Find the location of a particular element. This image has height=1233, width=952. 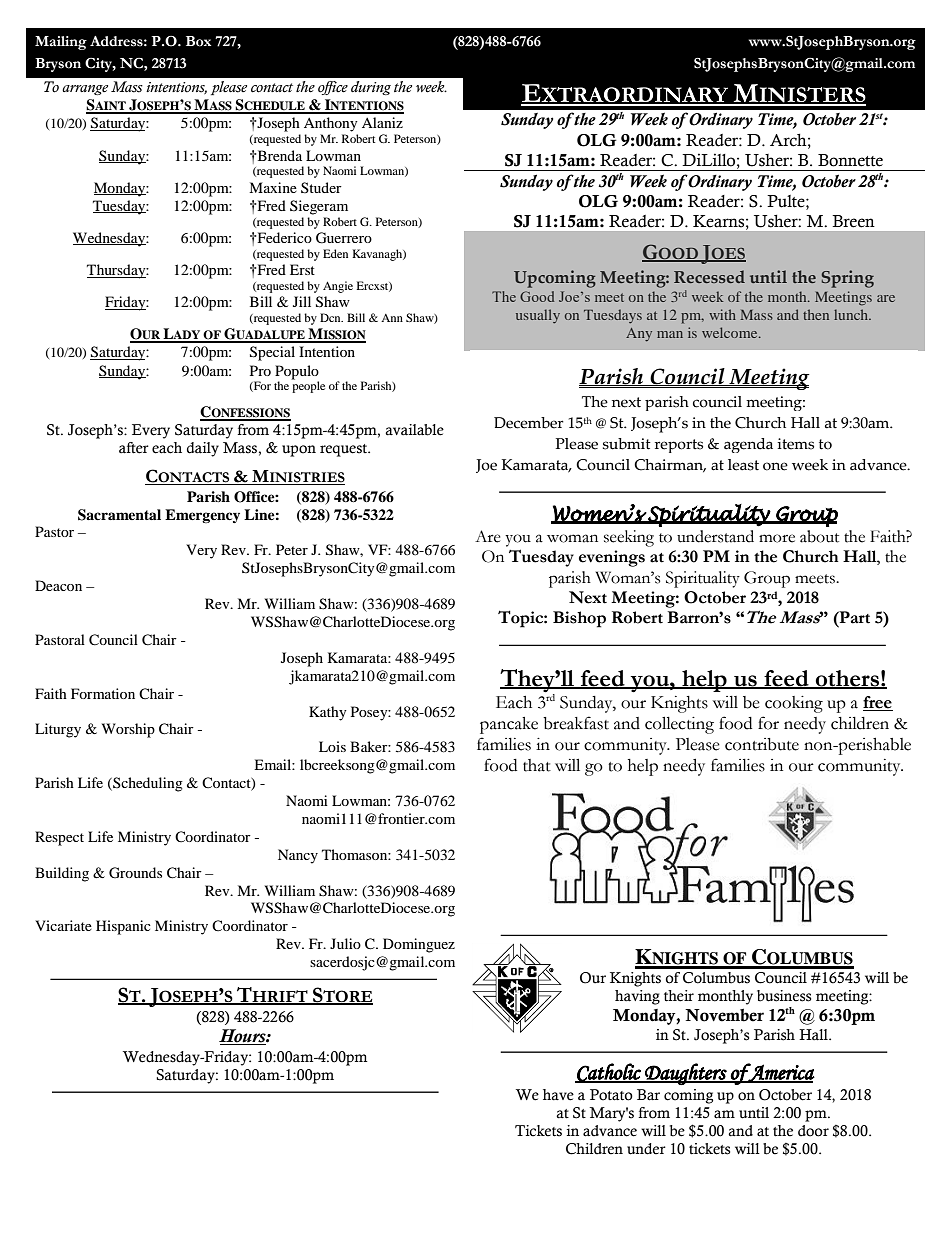

Brenda is located at coordinates (278, 155).
